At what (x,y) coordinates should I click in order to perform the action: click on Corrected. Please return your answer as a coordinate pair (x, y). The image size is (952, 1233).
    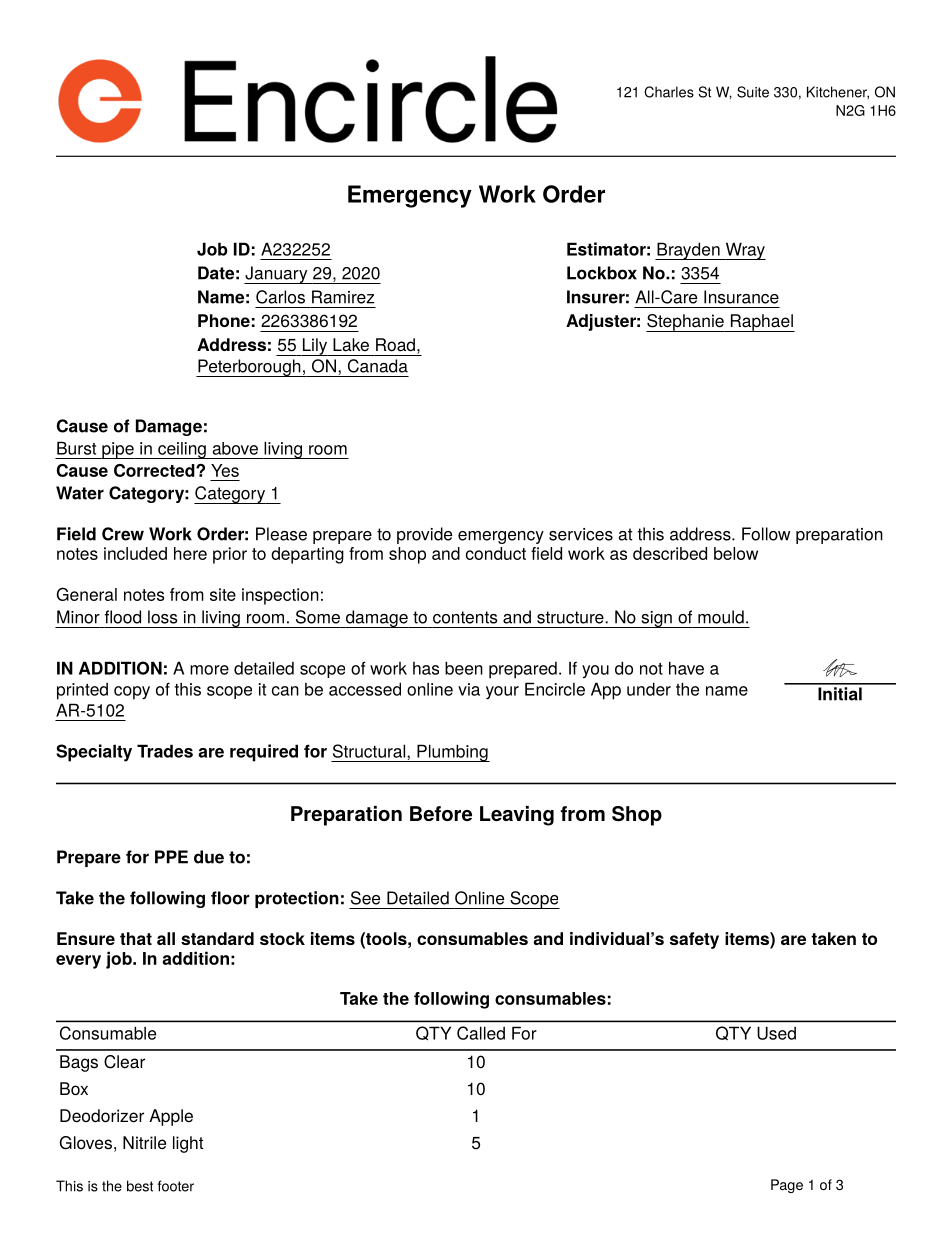
    Looking at the image, I should click on (155, 470).
